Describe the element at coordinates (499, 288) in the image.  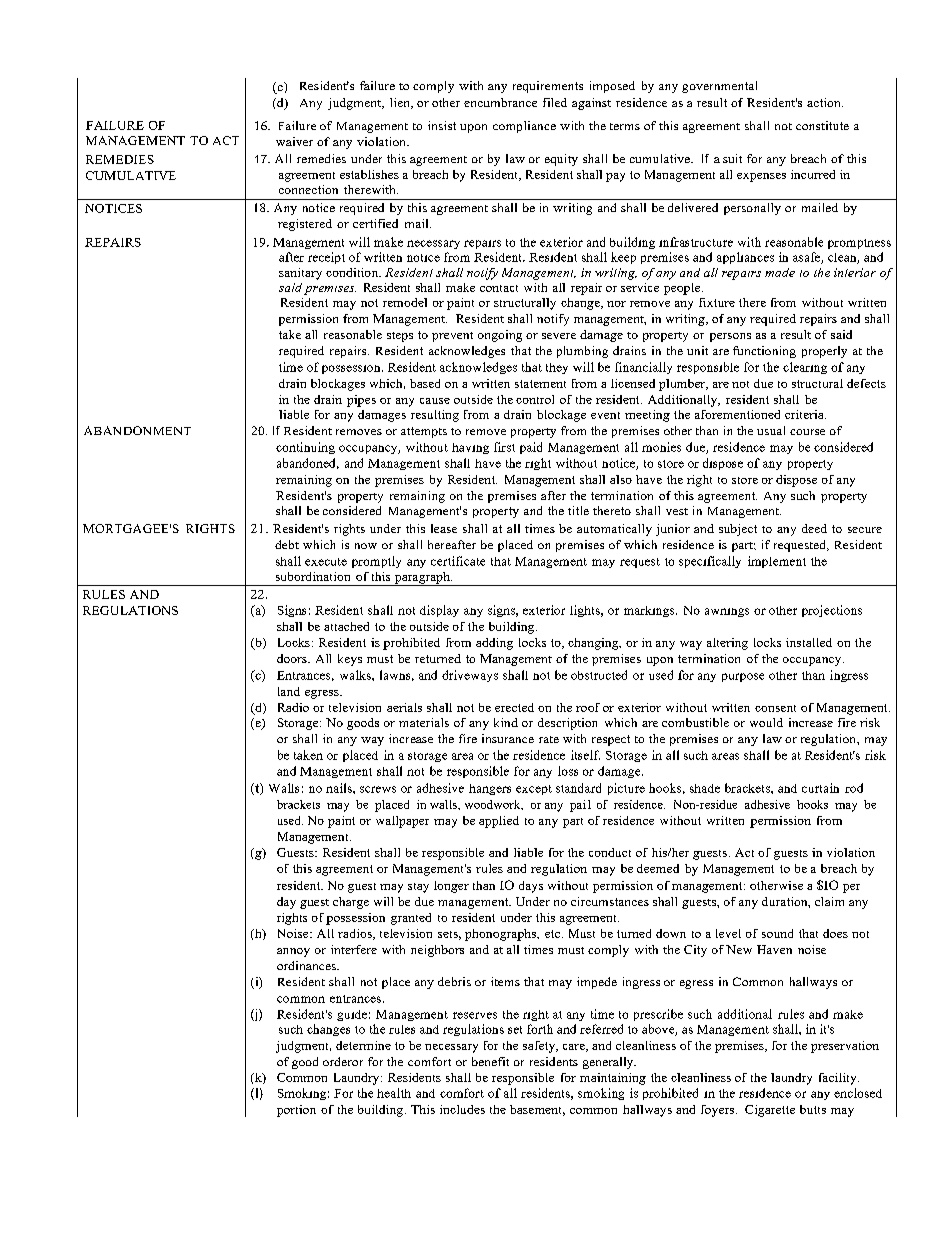
I see `contact` at that location.
